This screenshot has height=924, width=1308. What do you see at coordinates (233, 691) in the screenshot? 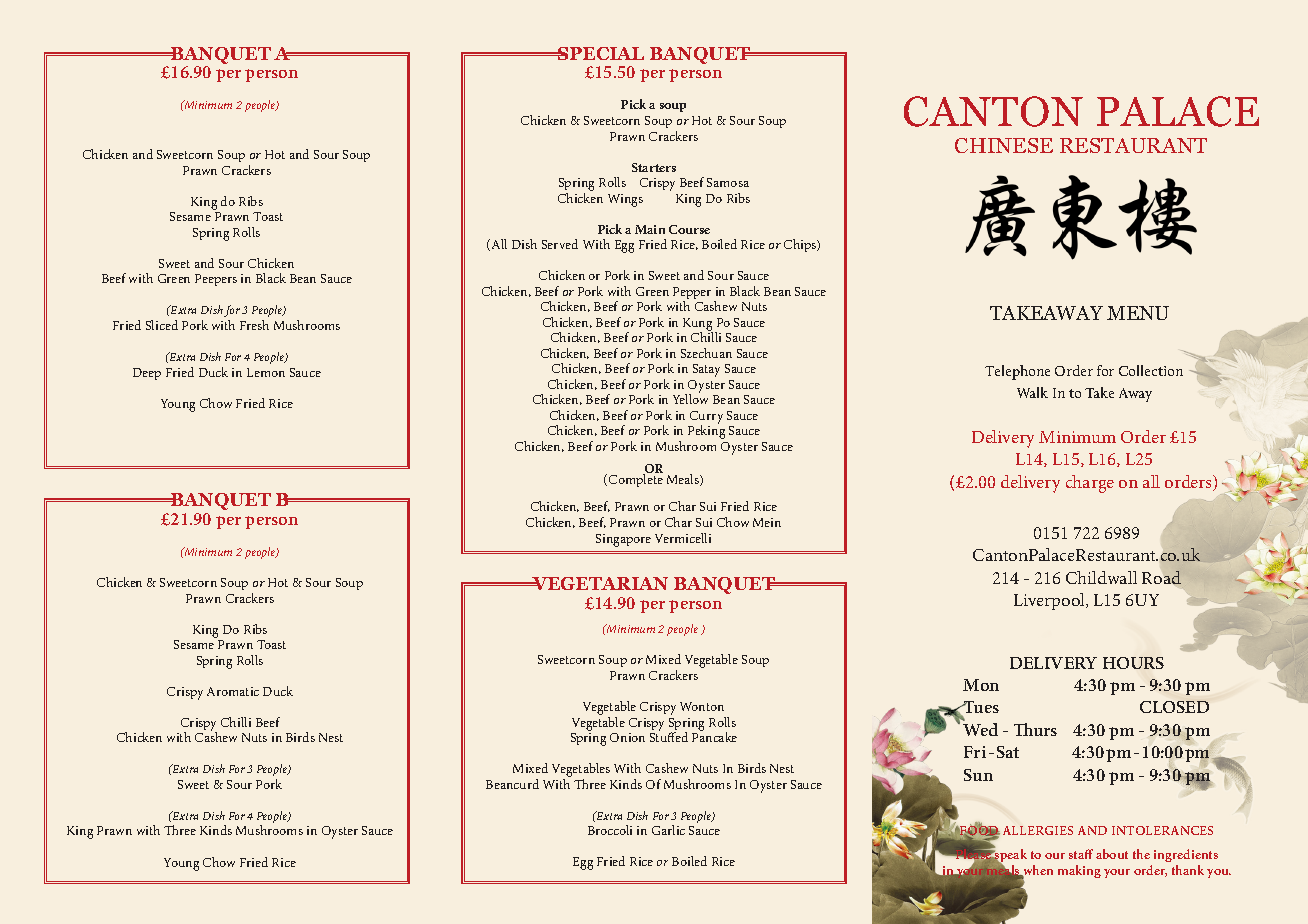
I see `Aromatic` at bounding box center [233, 691].
